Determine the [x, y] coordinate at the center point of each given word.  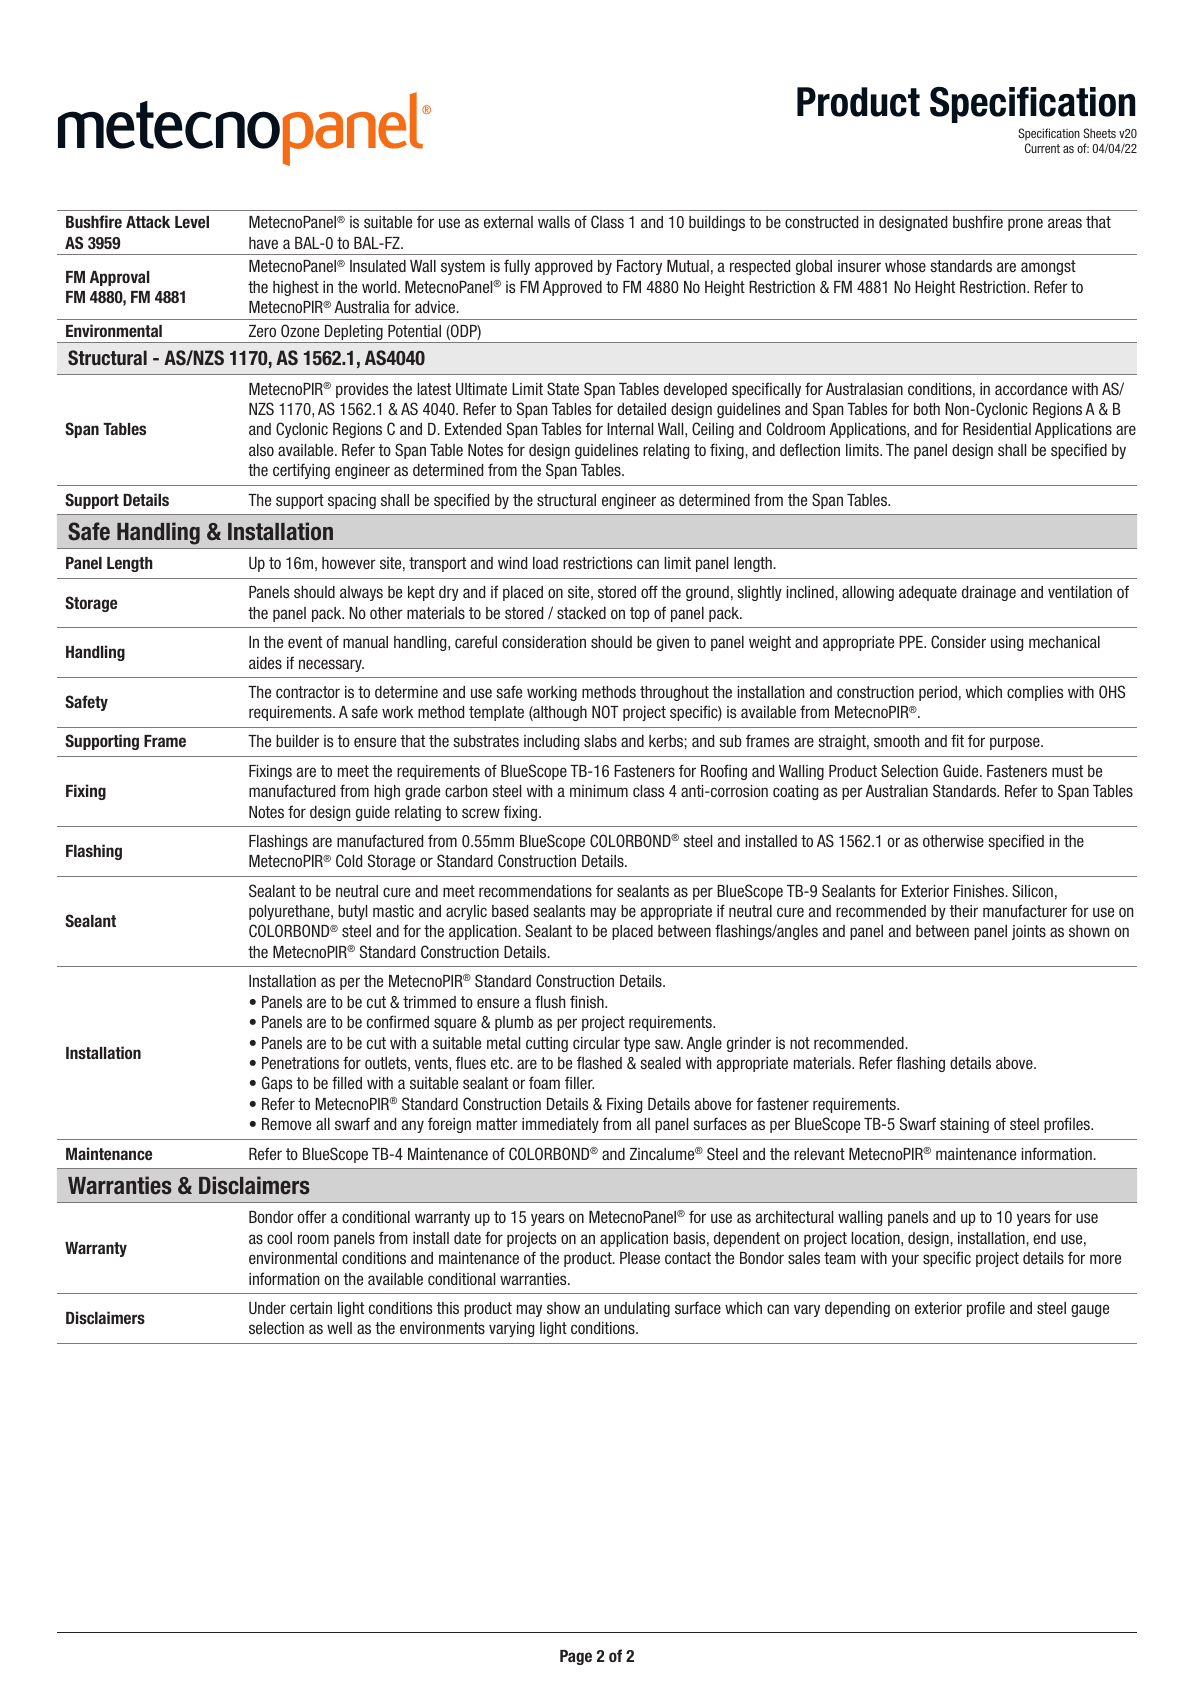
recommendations [535, 891]
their [964, 911]
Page [576, 1657]
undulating [637, 1309]
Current [1042, 148]
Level [192, 222]
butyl [352, 912]
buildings [717, 223]
